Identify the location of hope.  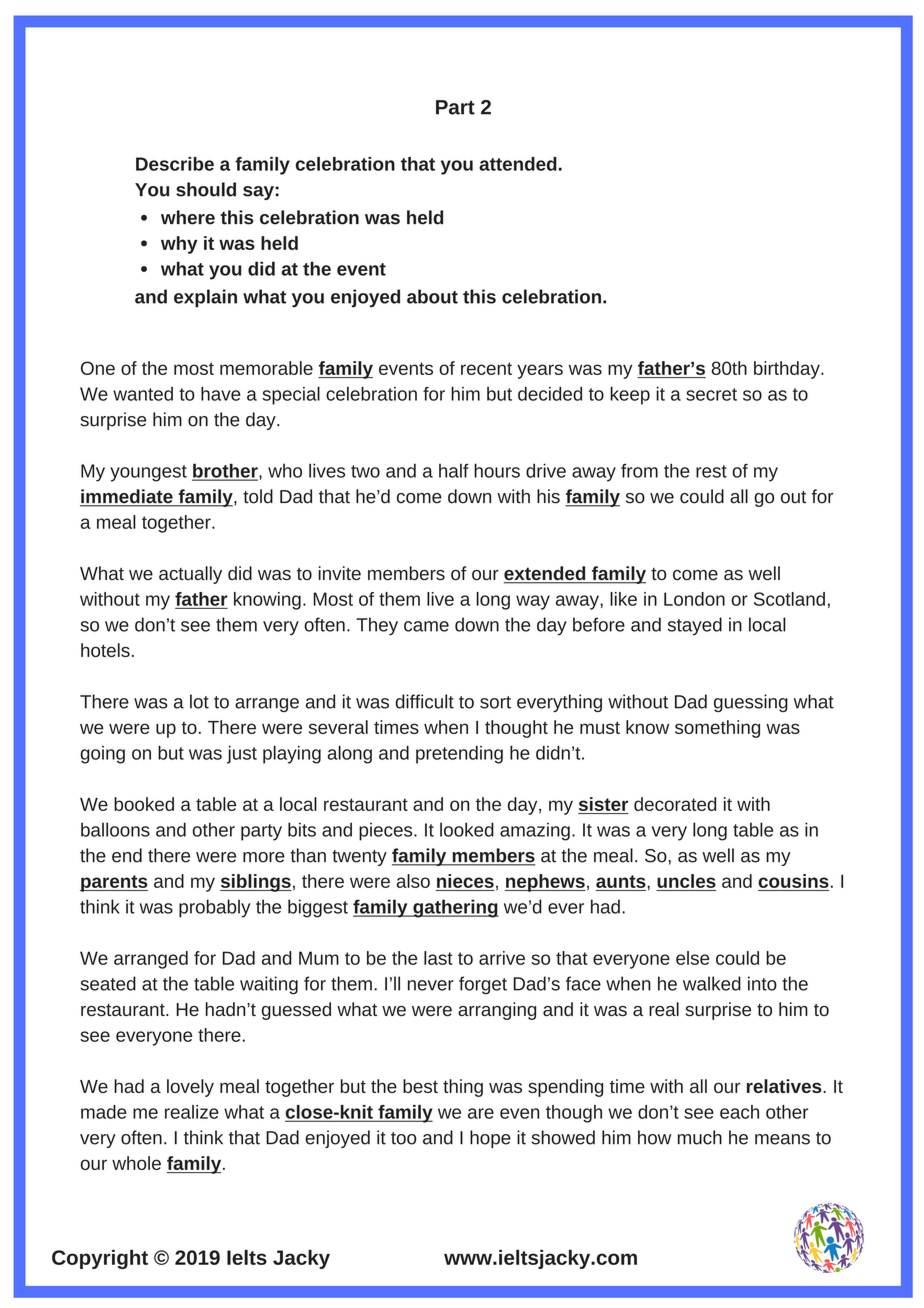
(490, 1139).
